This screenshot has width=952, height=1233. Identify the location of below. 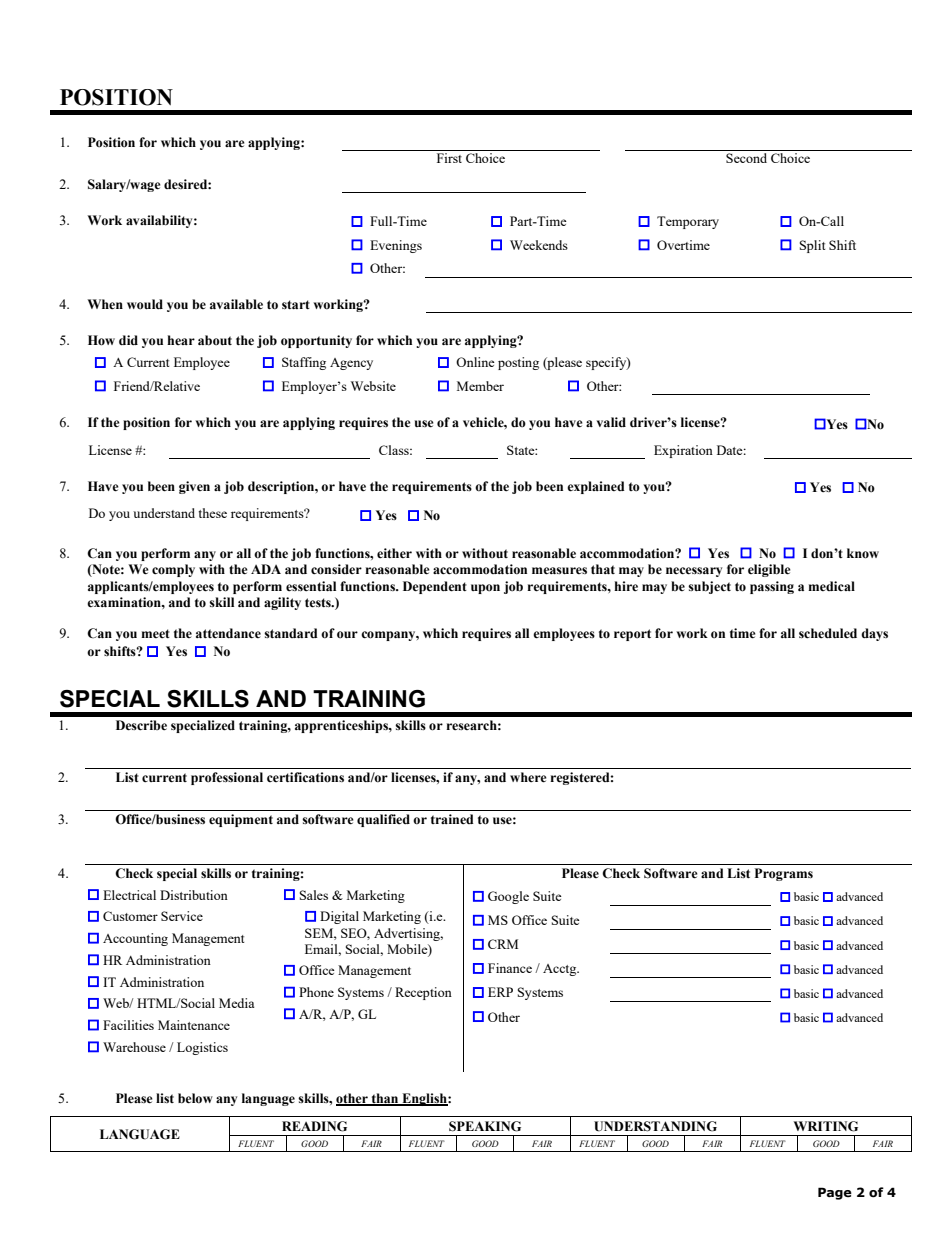
(195, 1098).
